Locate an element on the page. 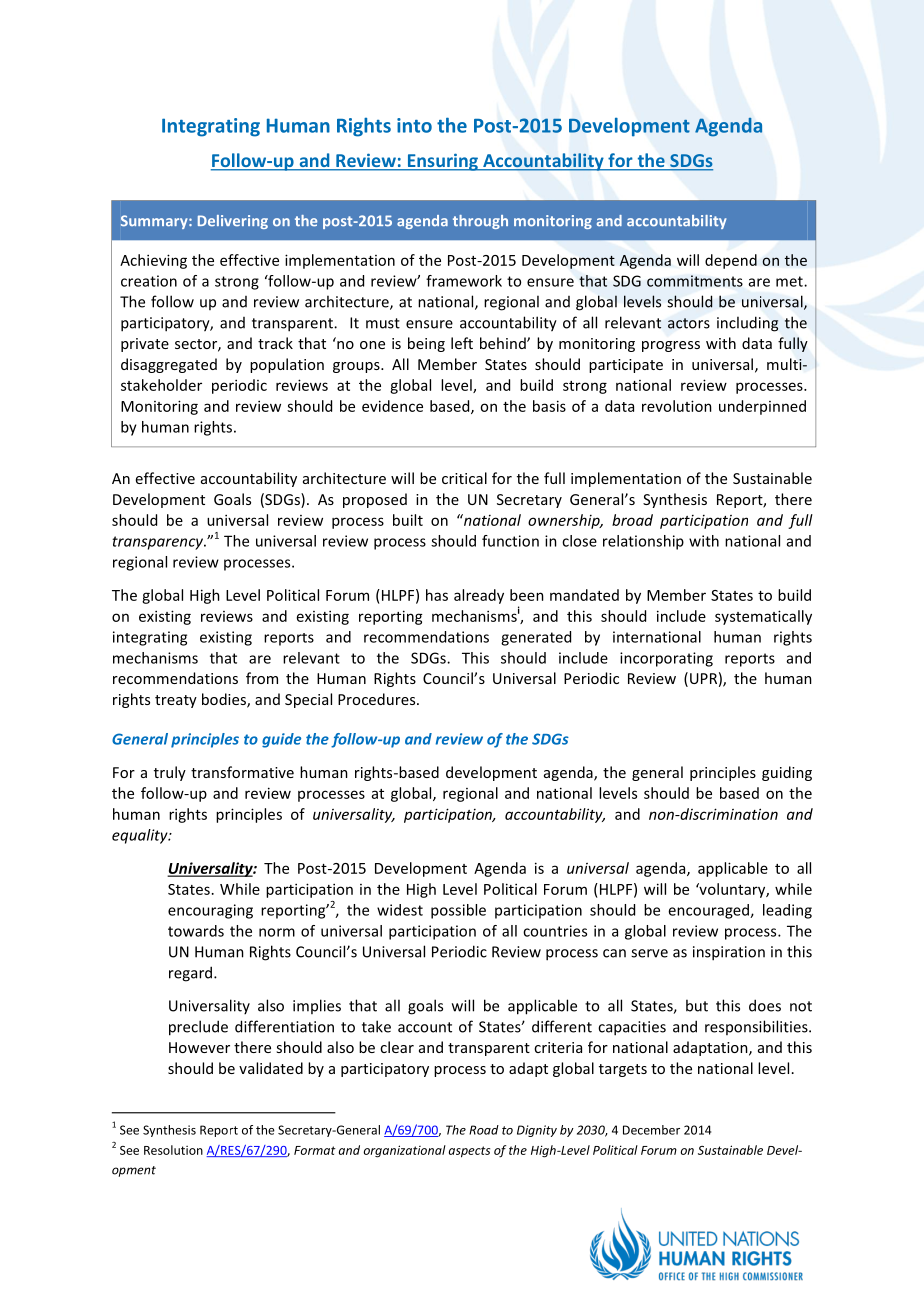  already is located at coordinates (479, 596).
